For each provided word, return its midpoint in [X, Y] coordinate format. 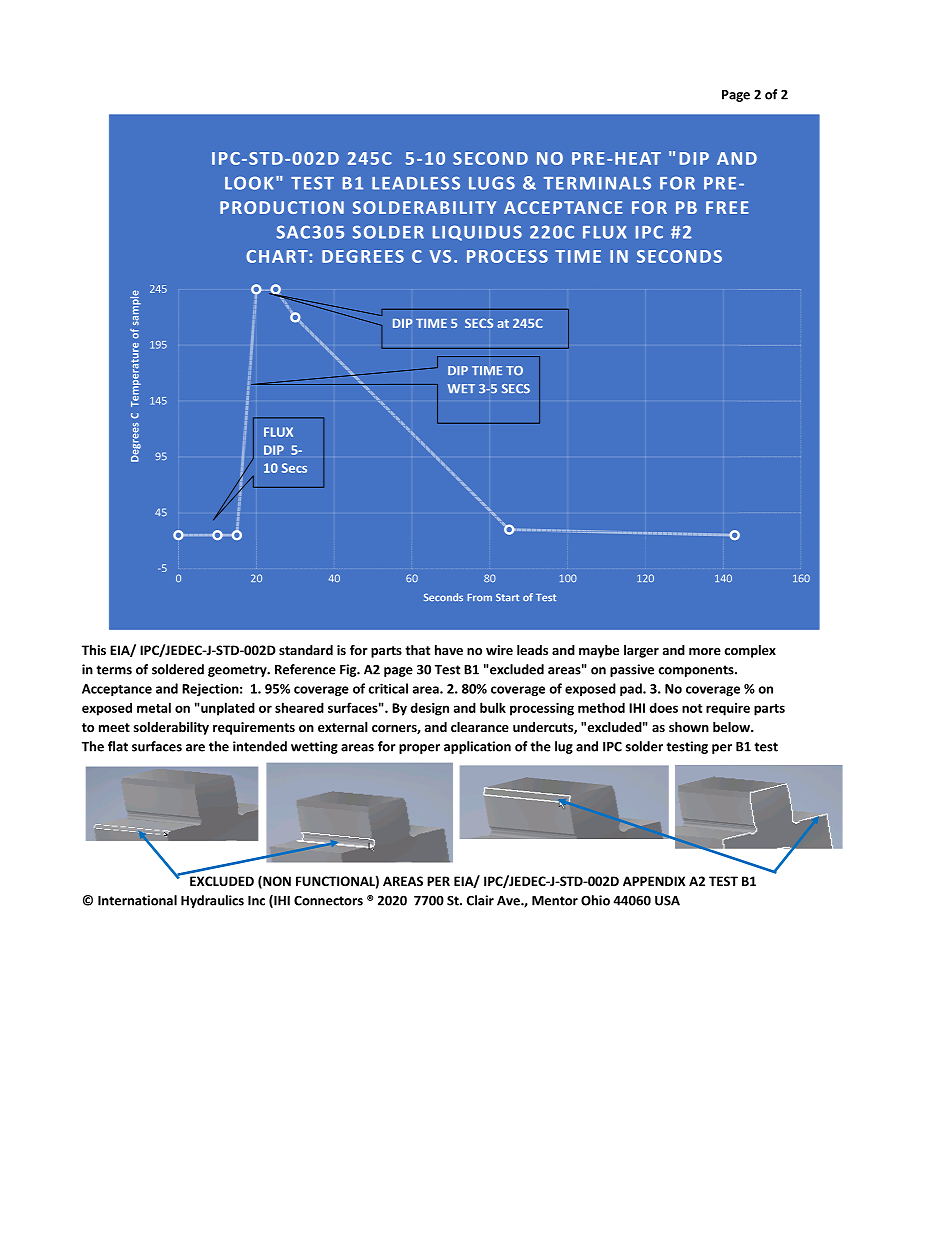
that [417, 650]
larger [641, 651]
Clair [480, 900]
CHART [278, 256]
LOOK [249, 183]
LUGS [492, 183]
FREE [727, 207]
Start [507, 597]
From [479, 597]
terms [114, 670]
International [137, 900]
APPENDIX [654, 881]
